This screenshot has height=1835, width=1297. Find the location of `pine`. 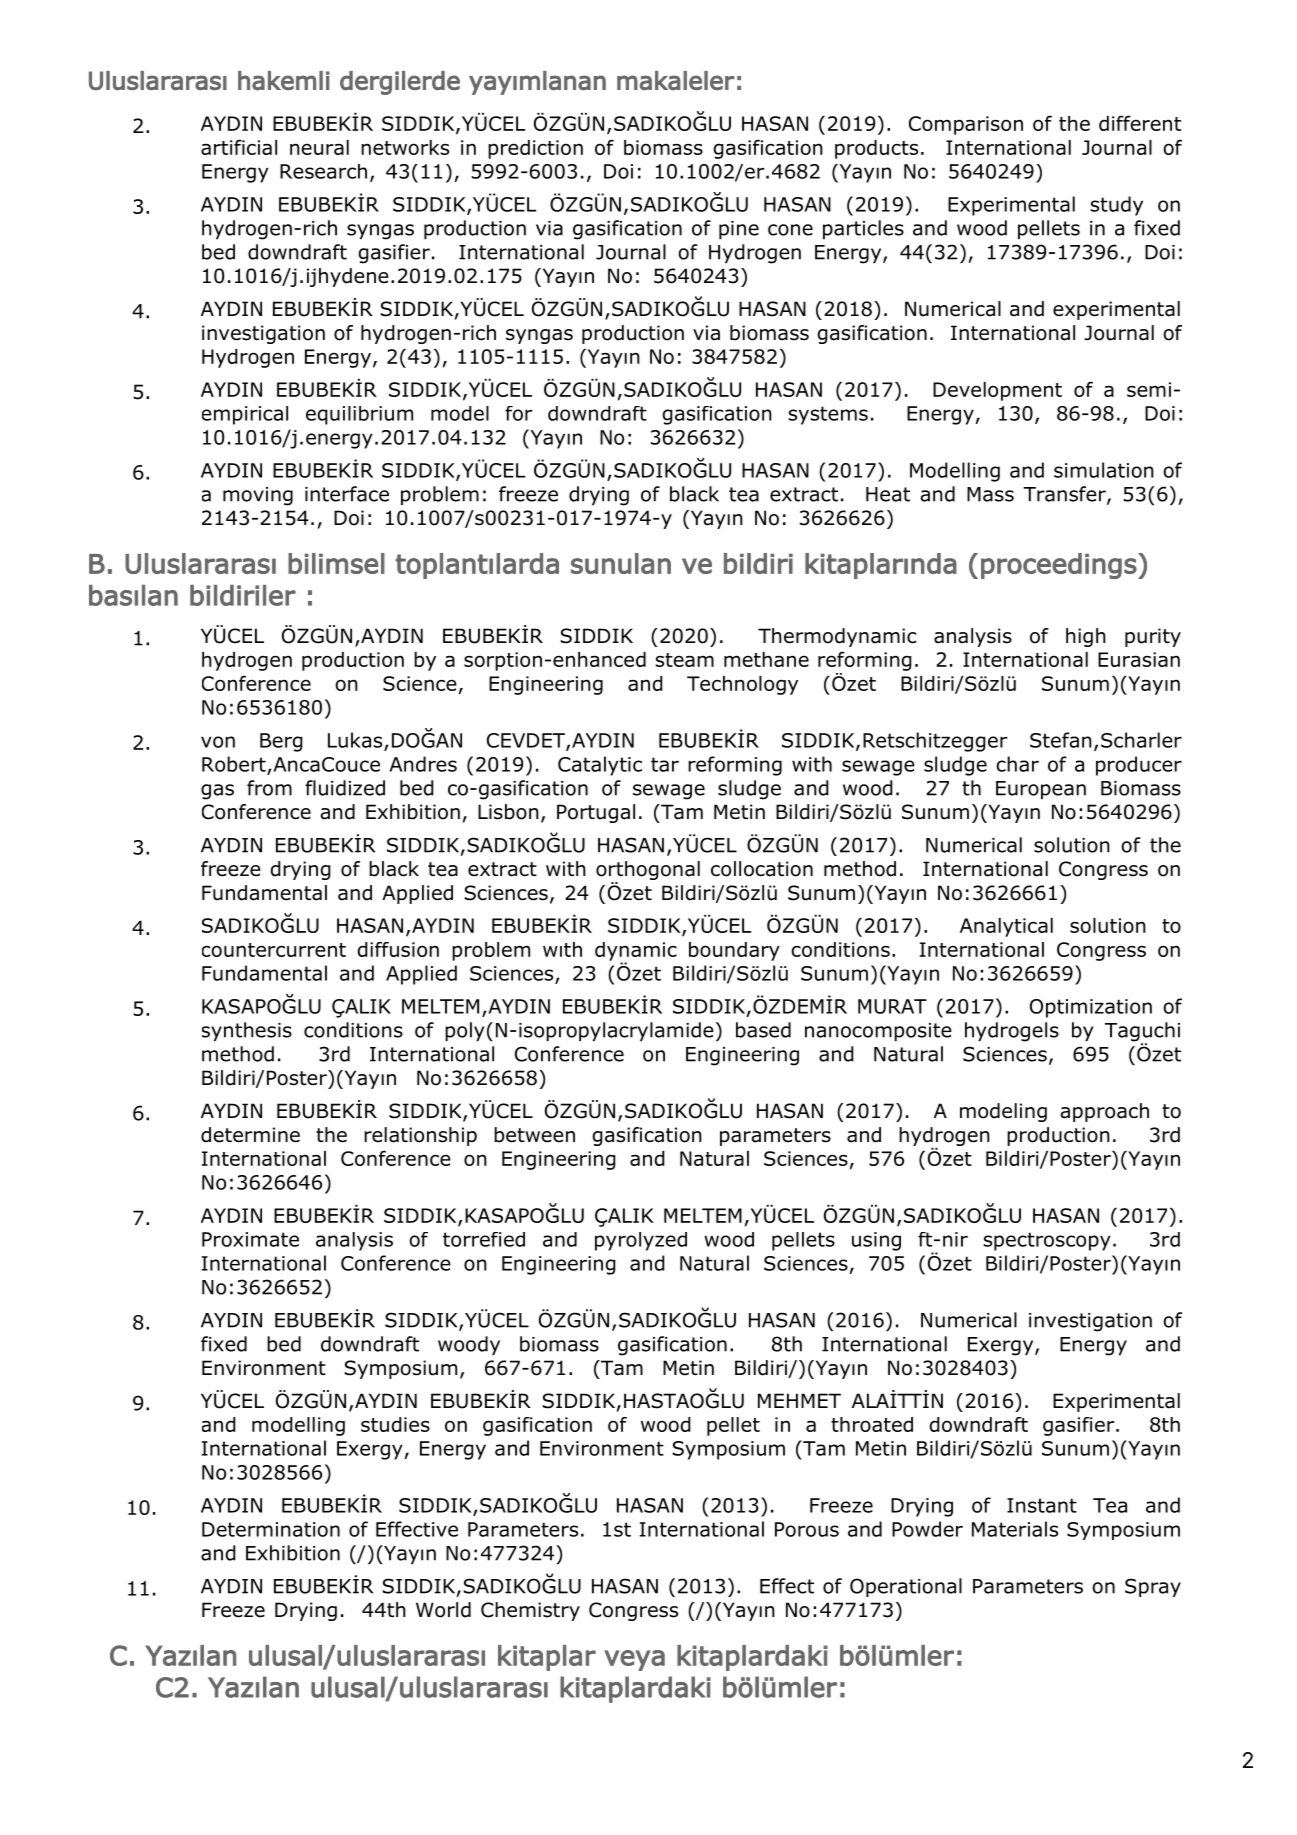

pine is located at coordinates (739, 230).
